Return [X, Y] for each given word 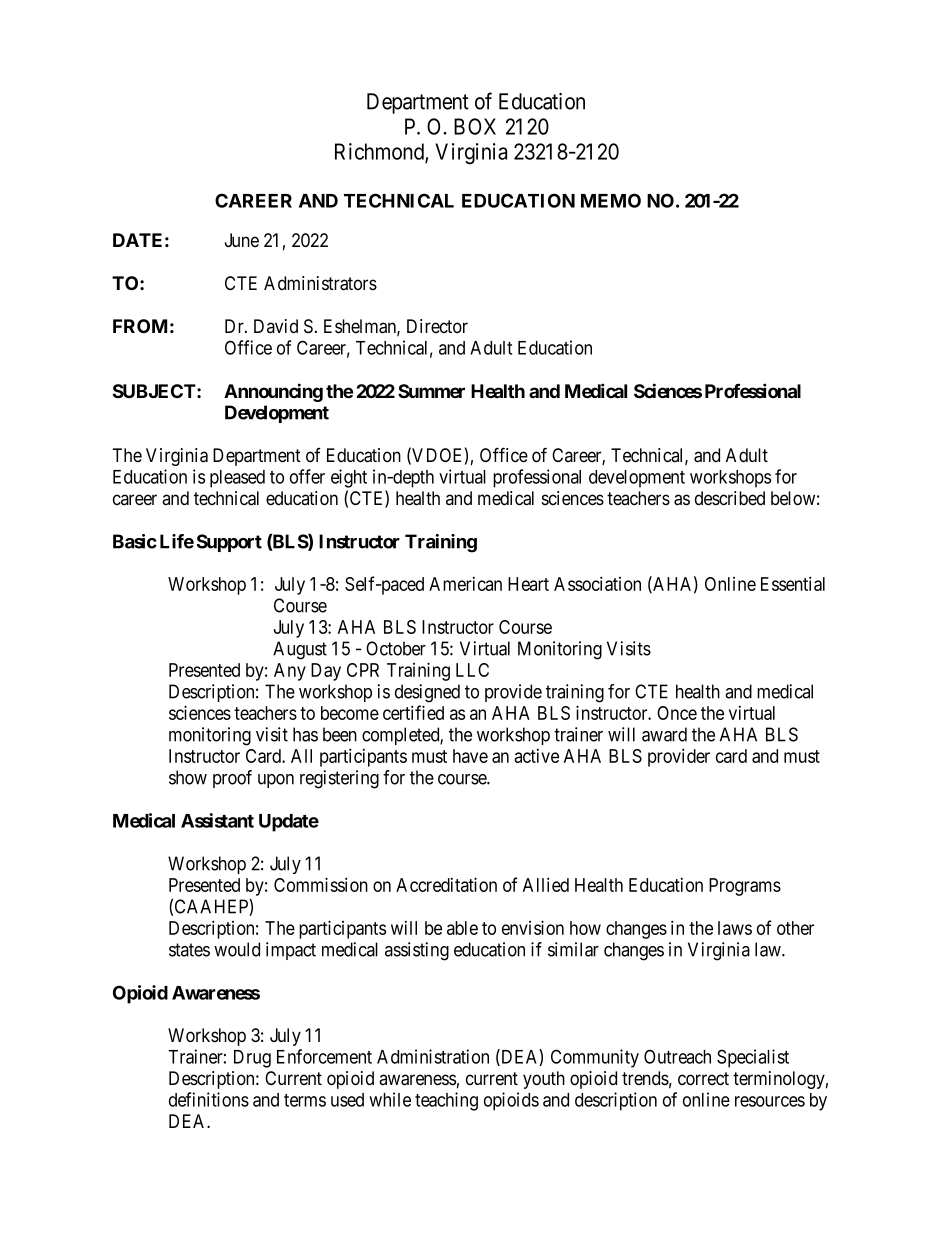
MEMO [611, 200]
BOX [475, 126]
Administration [433, 1056]
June [242, 240]
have [470, 756]
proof [232, 779]
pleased [237, 479]
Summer [431, 391]
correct [703, 1079]
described [730, 498]
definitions [209, 1099]
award [664, 734]
